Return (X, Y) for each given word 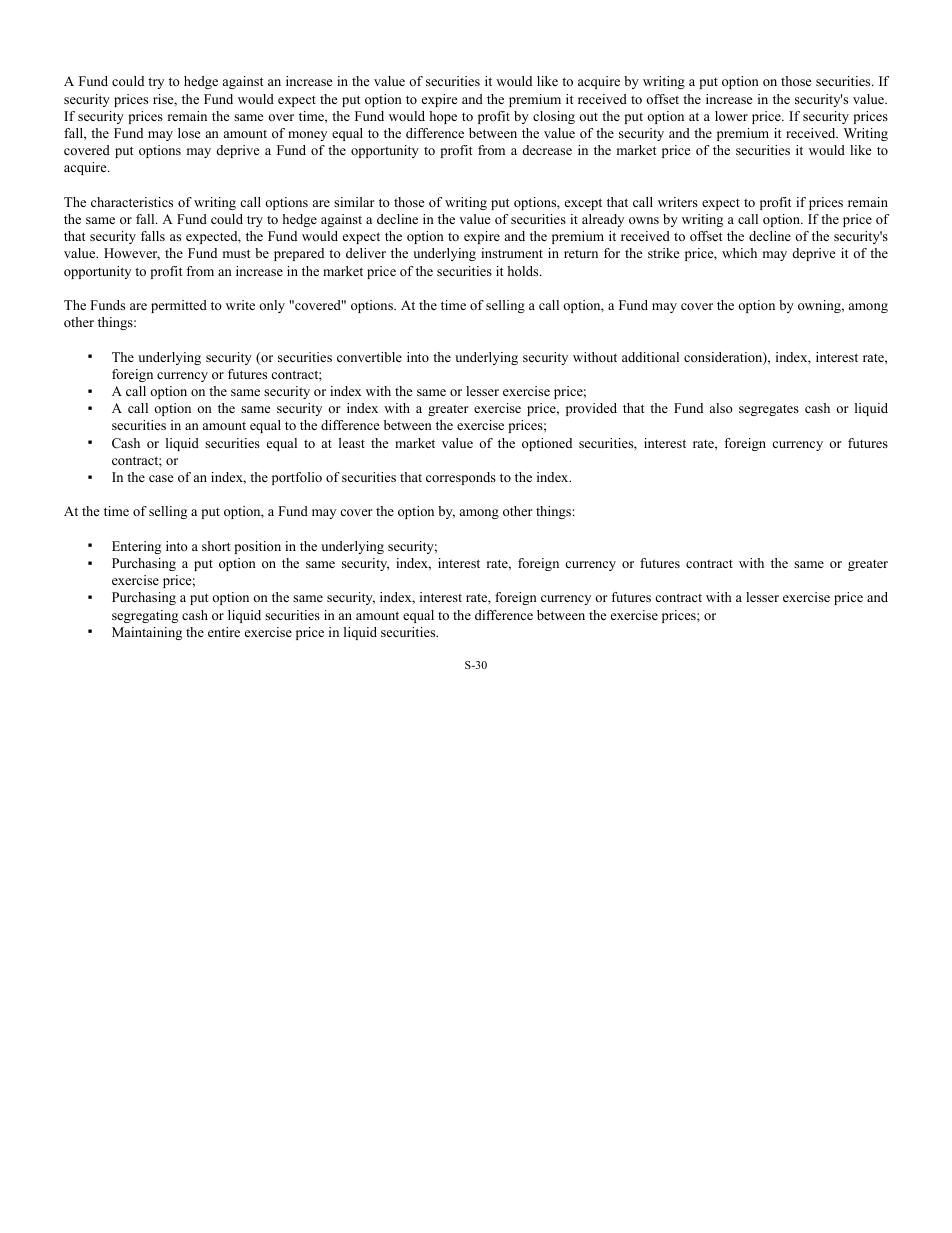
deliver (366, 253)
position (257, 547)
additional (650, 357)
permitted (179, 306)
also (721, 408)
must (236, 253)
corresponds (461, 478)
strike (664, 253)
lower (731, 116)
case (161, 478)
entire (224, 632)
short (216, 546)
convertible (369, 357)
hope (443, 117)
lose (189, 133)
